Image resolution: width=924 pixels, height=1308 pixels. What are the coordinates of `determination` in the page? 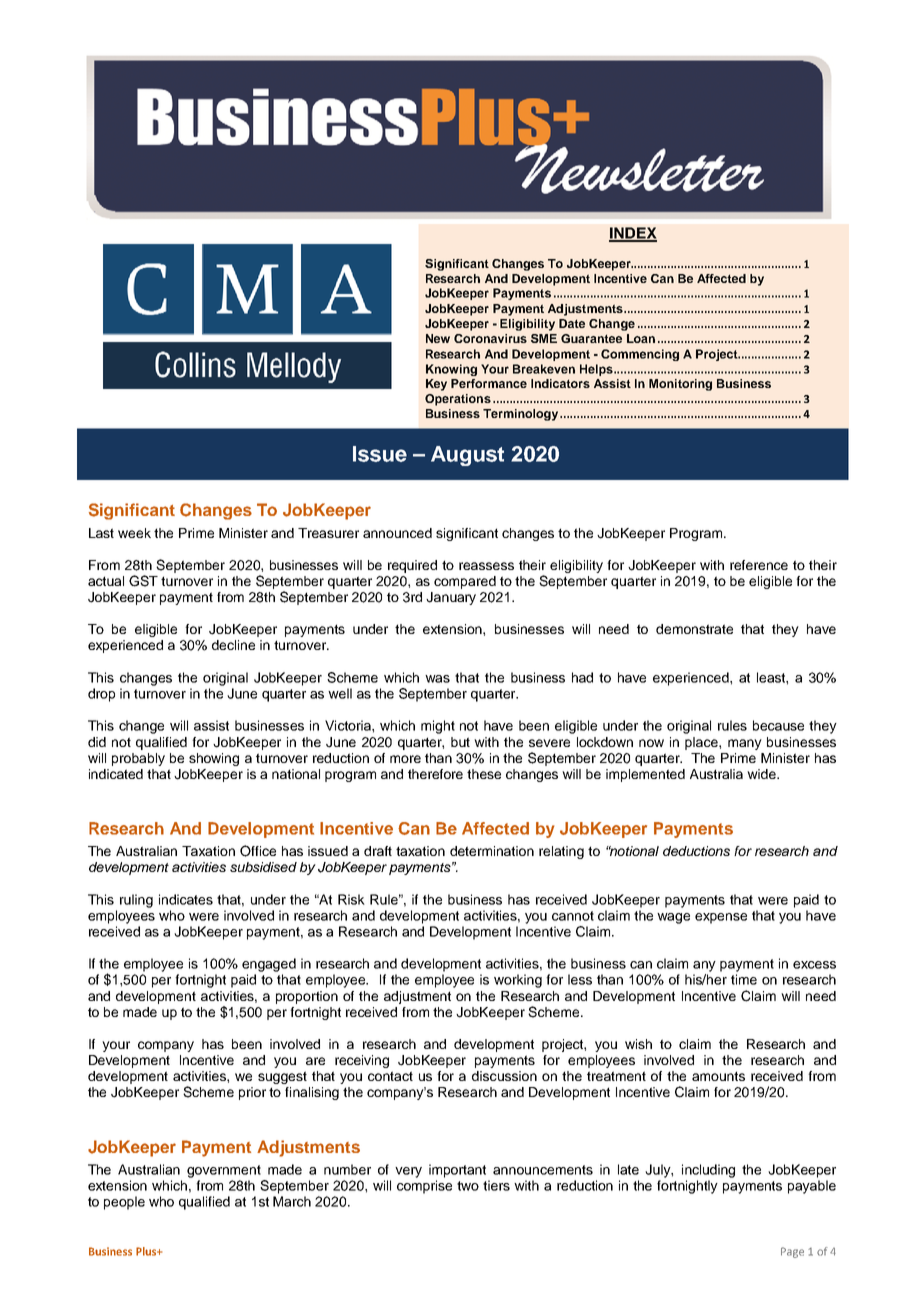 It's located at (492, 851).
